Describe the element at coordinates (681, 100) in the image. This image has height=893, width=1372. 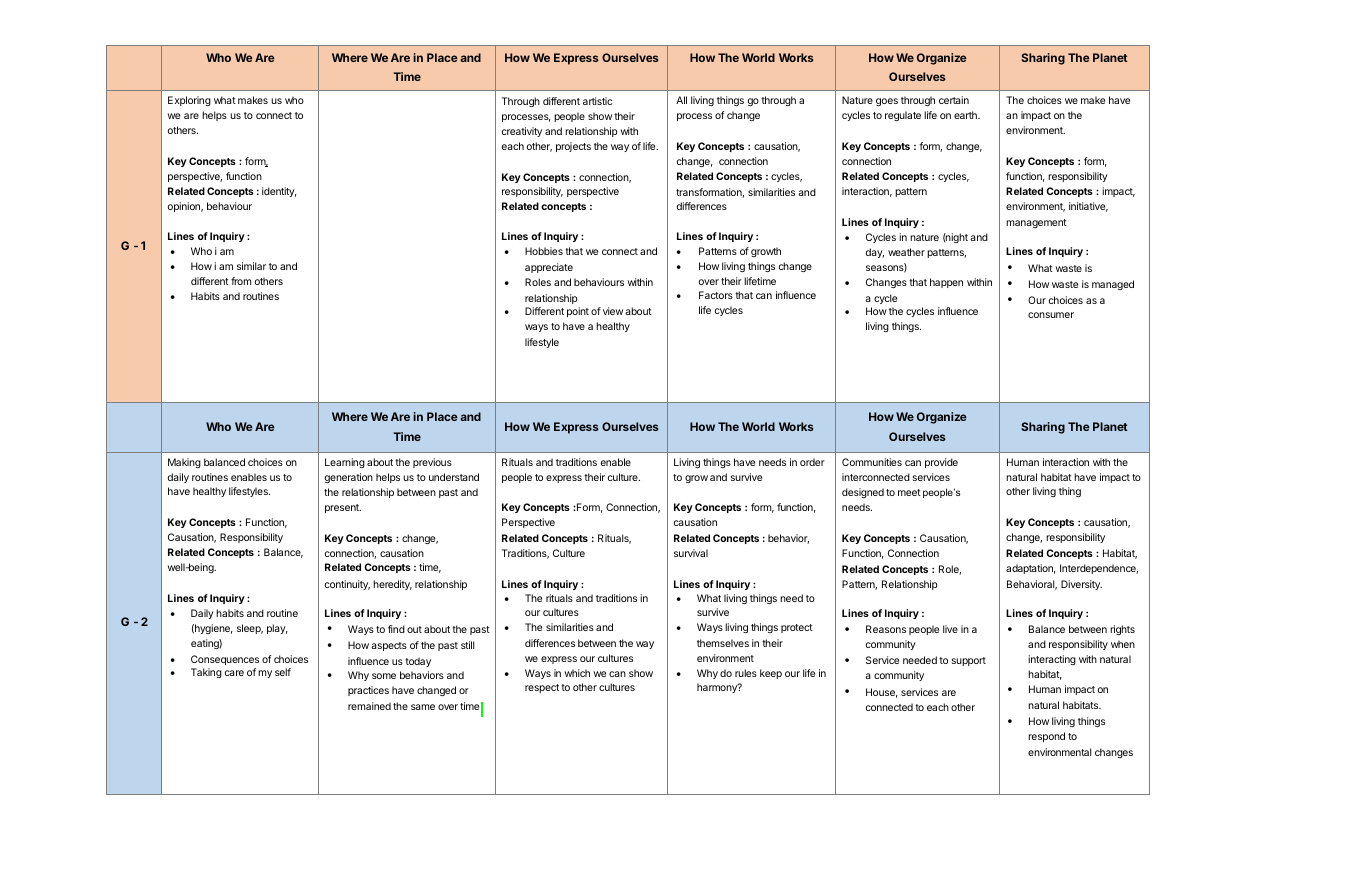
I see `All` at that location.
